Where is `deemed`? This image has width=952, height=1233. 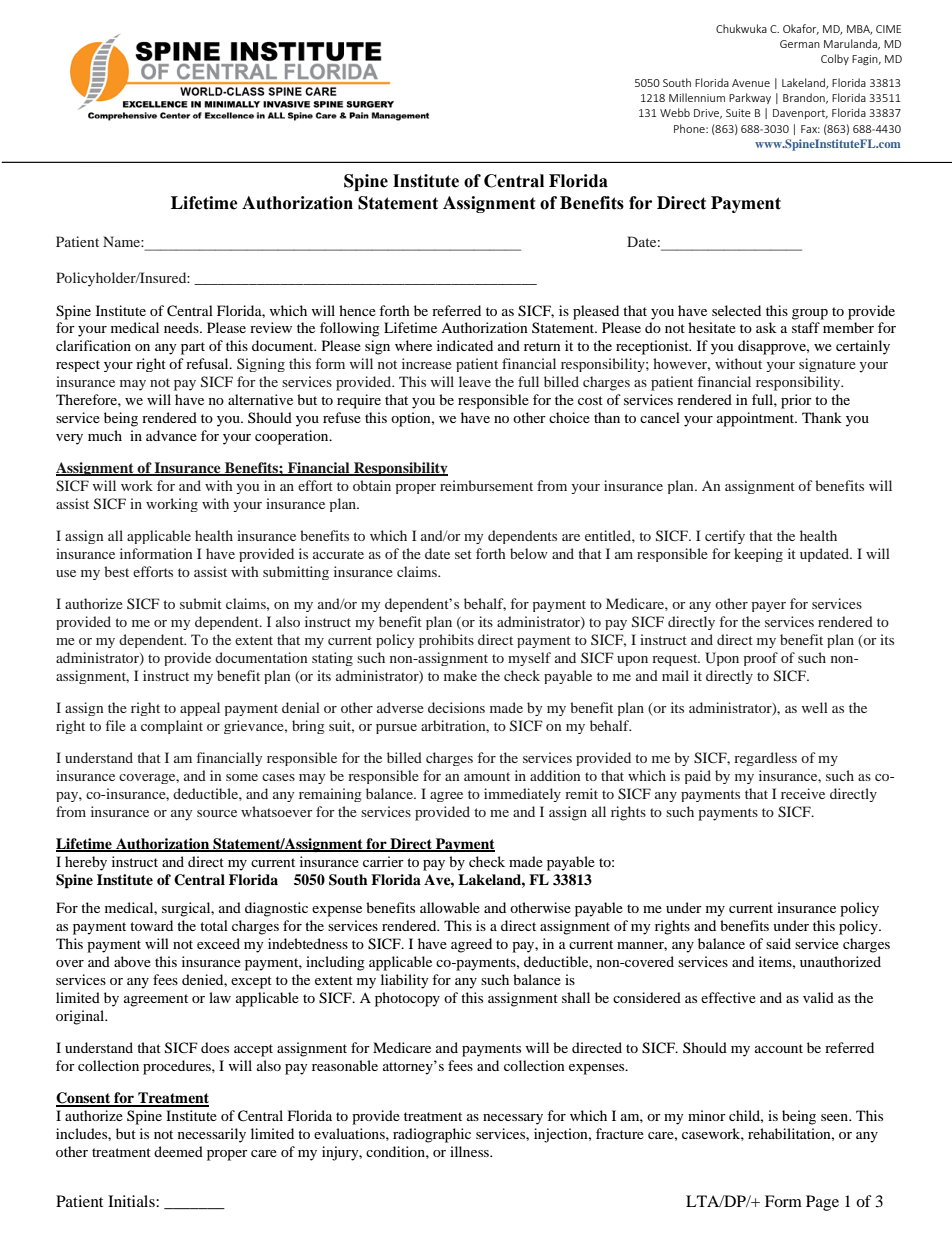
deemed is located at coordinates (178, 1151).
